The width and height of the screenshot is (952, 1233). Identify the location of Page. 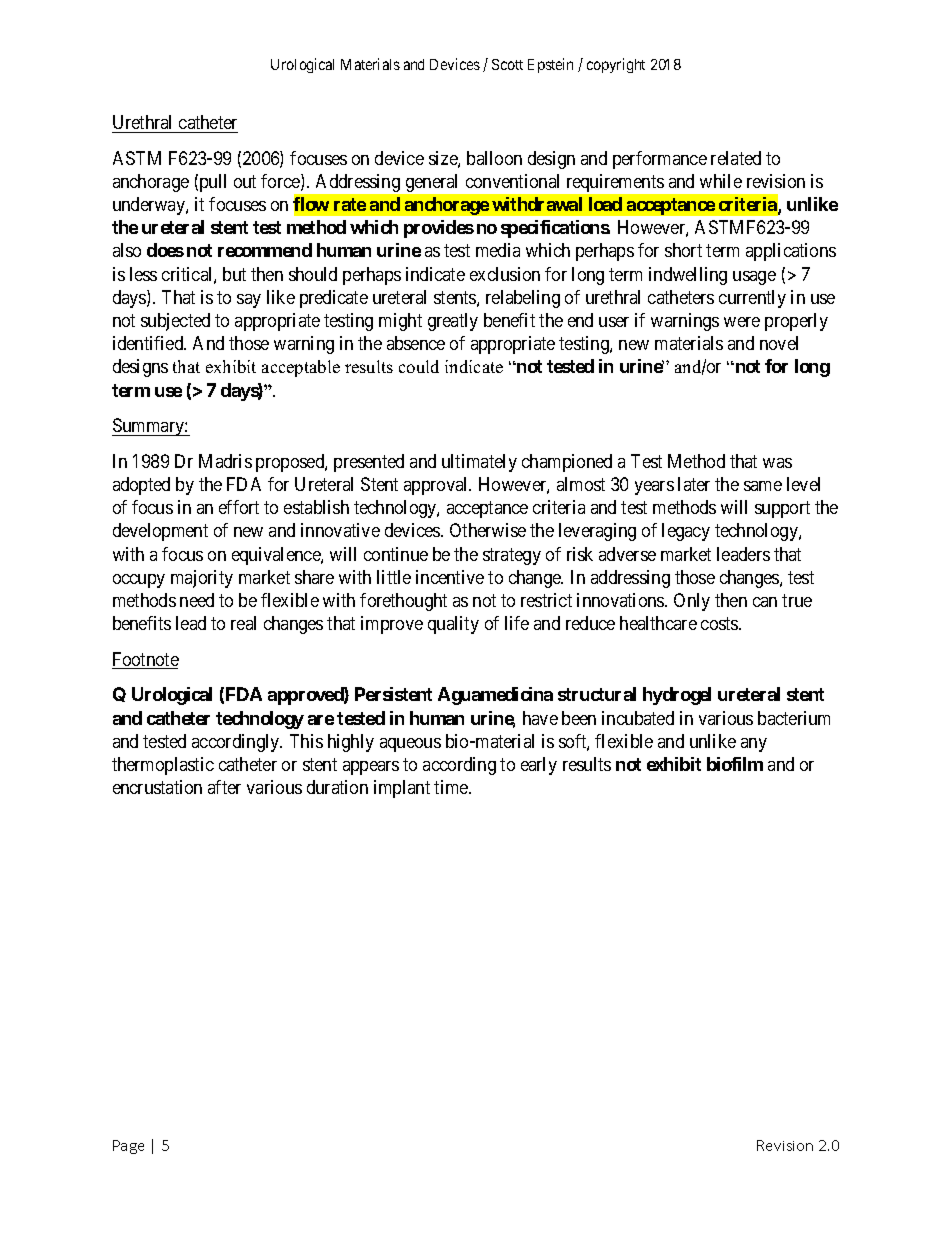
(128, 1147).
